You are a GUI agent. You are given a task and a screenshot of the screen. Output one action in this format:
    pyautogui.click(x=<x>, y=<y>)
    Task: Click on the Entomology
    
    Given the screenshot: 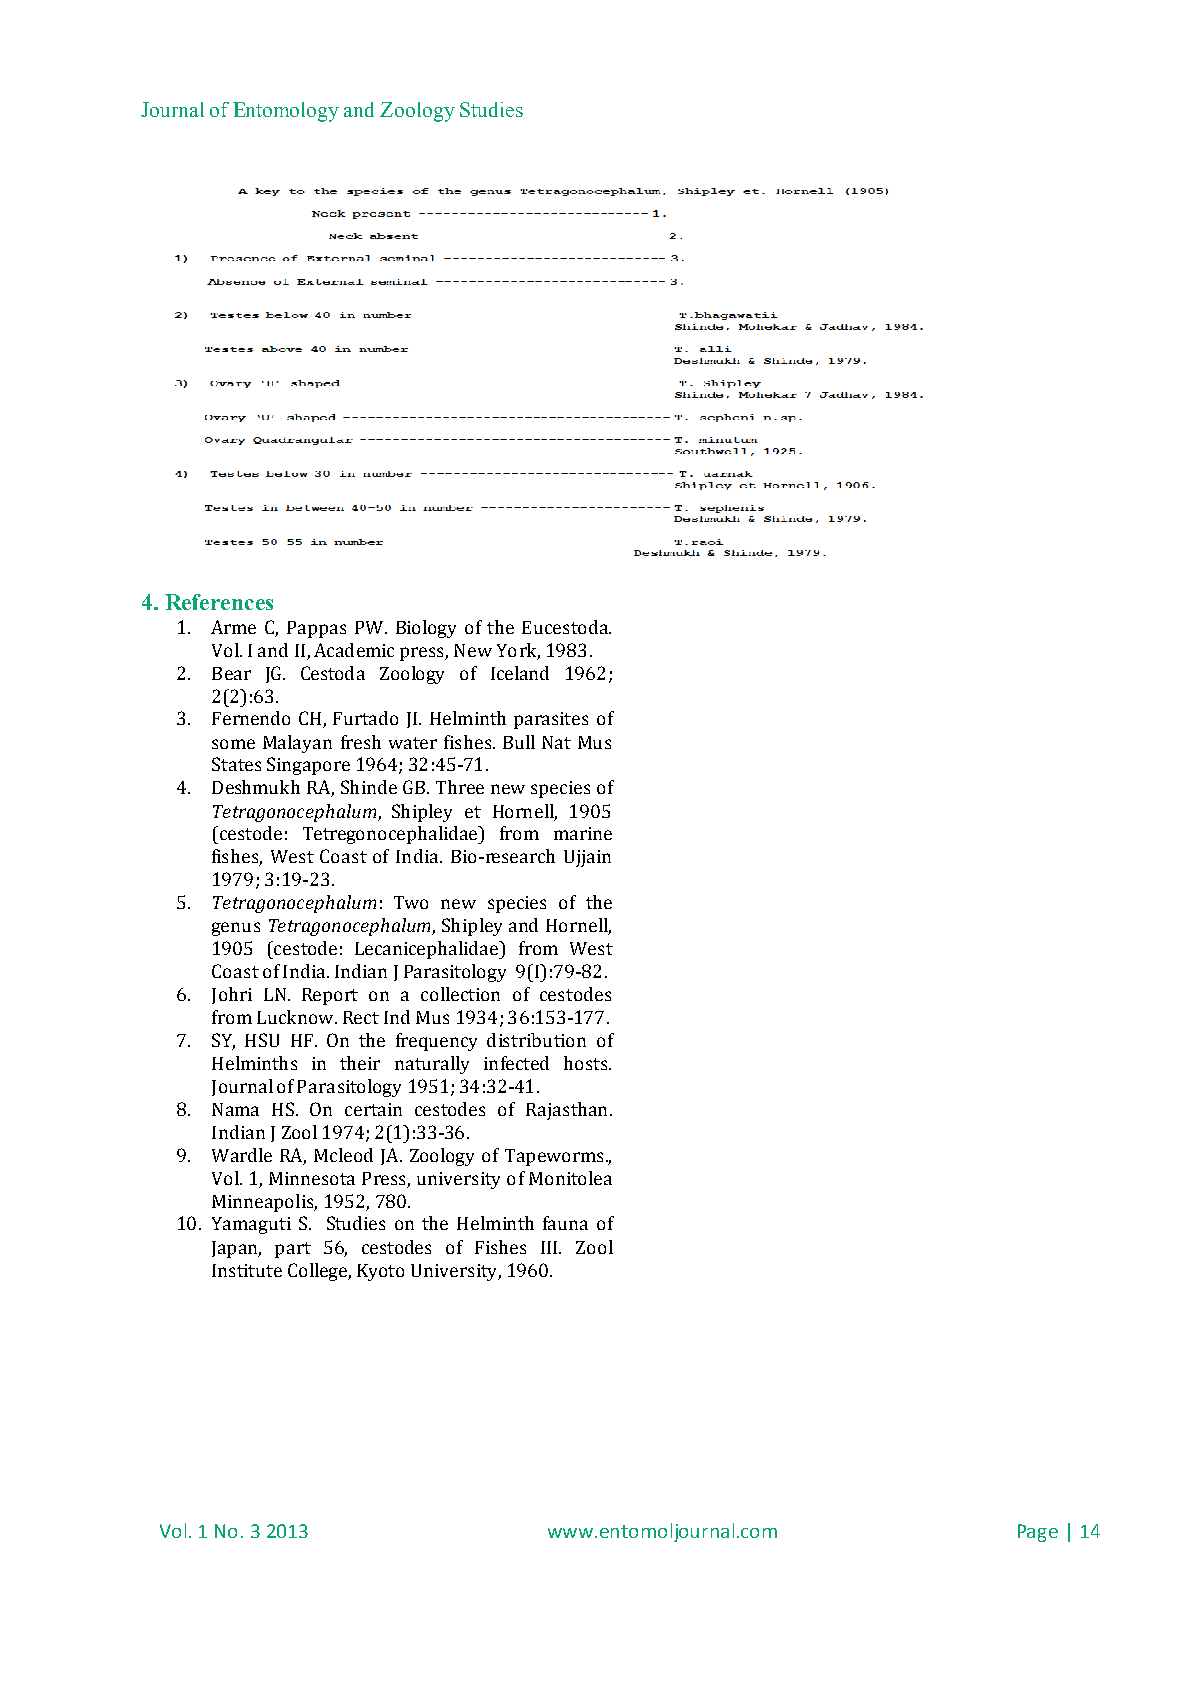 What is the action you would take?
    pyautogui.click(x=286, y=112)
